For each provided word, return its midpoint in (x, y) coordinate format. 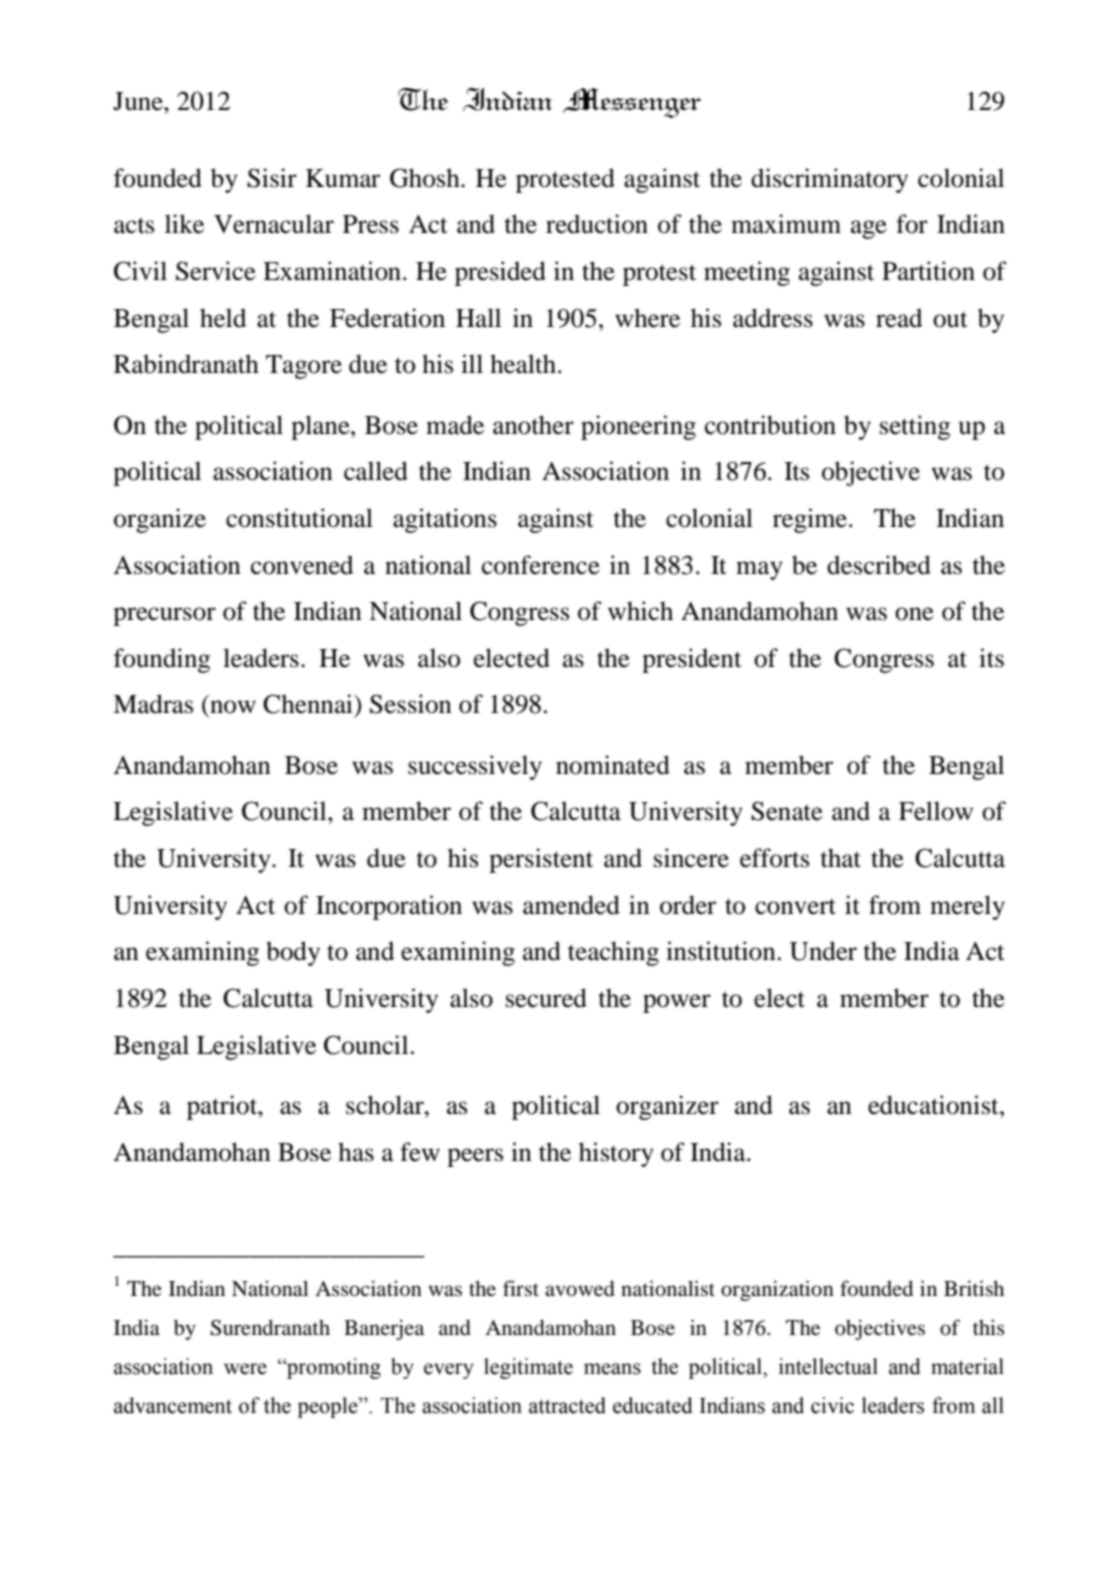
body (293, 953)
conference (541, 565)
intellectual (828, 1366)
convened (302, 565)
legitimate (528, 1368)
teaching (613, 953)
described (879, 565)
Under (823, 951)
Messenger (632, 103)
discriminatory (829, 180)
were (245, 1369)
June (139, 101)
